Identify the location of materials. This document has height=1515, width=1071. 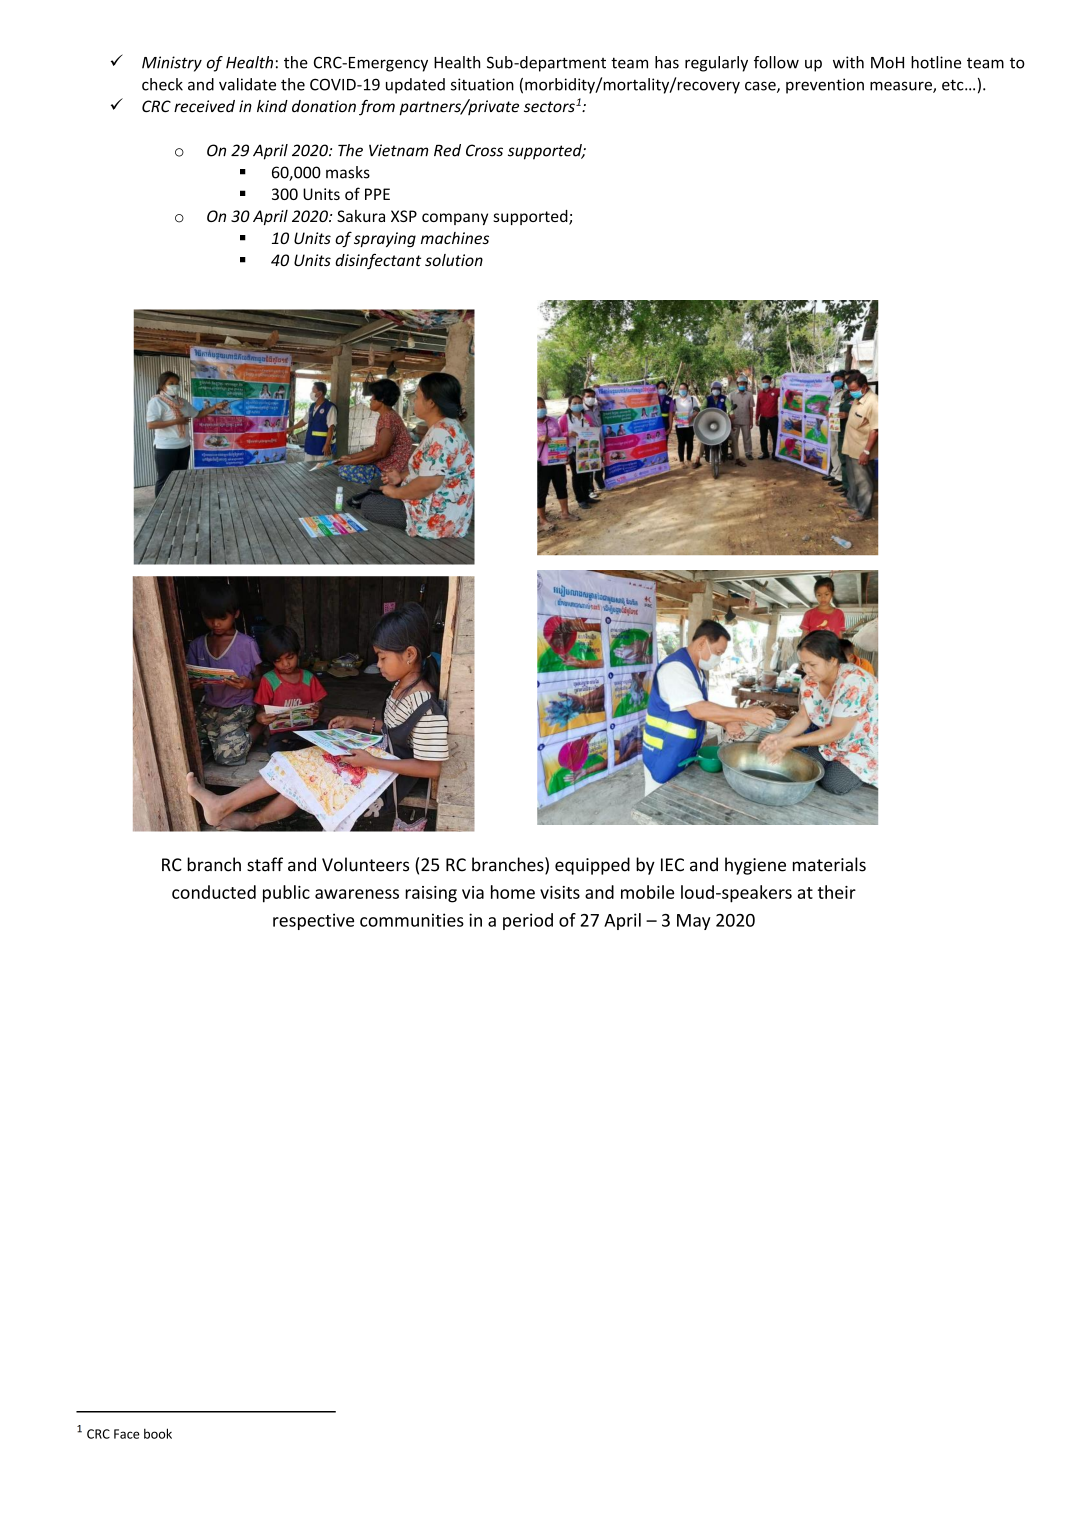
(829, 864).
